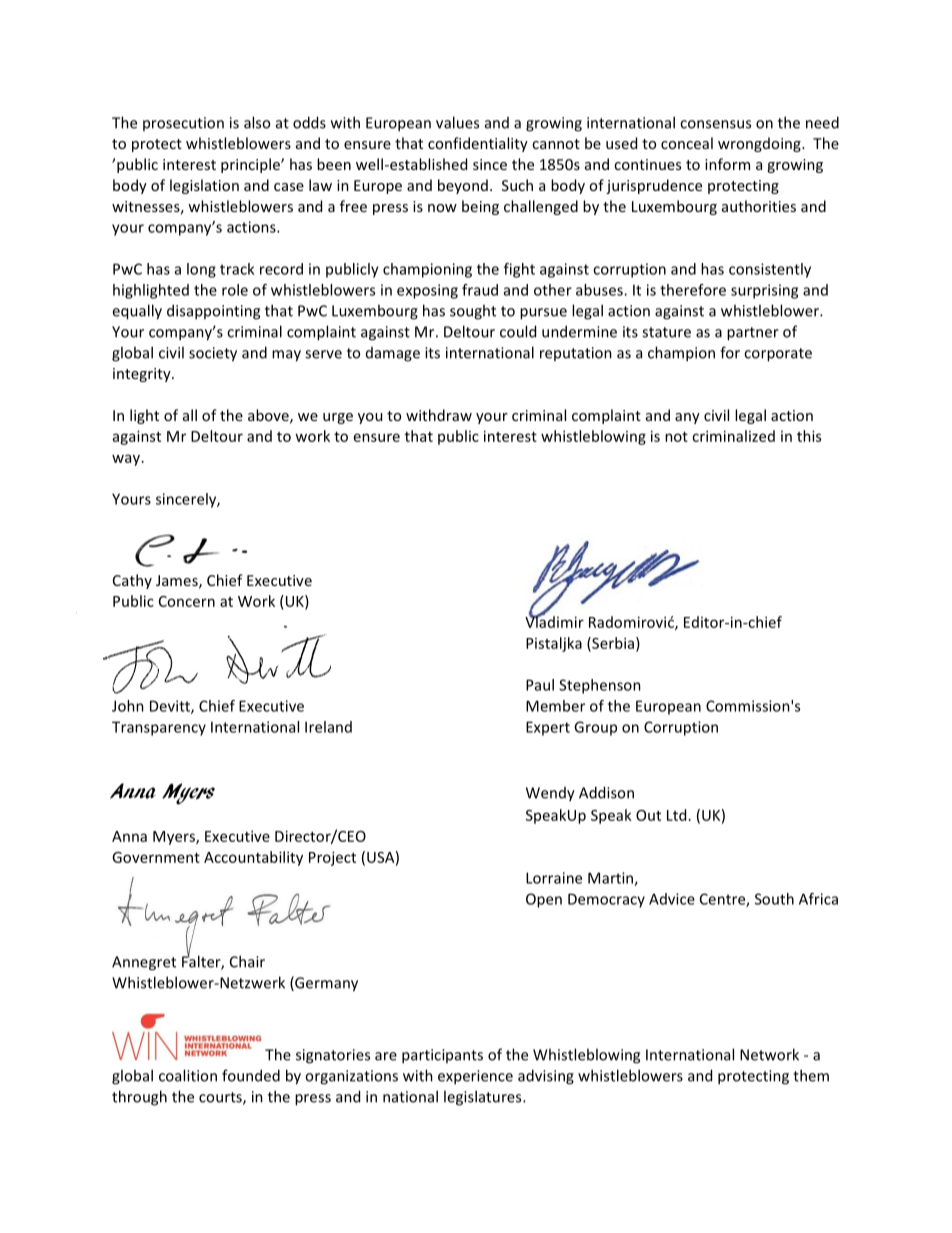 Image resolution: width=952 pixels, height=1233 pixels. Describe the element at coordinates (778, 355) in the screenshot. I see `corporate` at that location.
